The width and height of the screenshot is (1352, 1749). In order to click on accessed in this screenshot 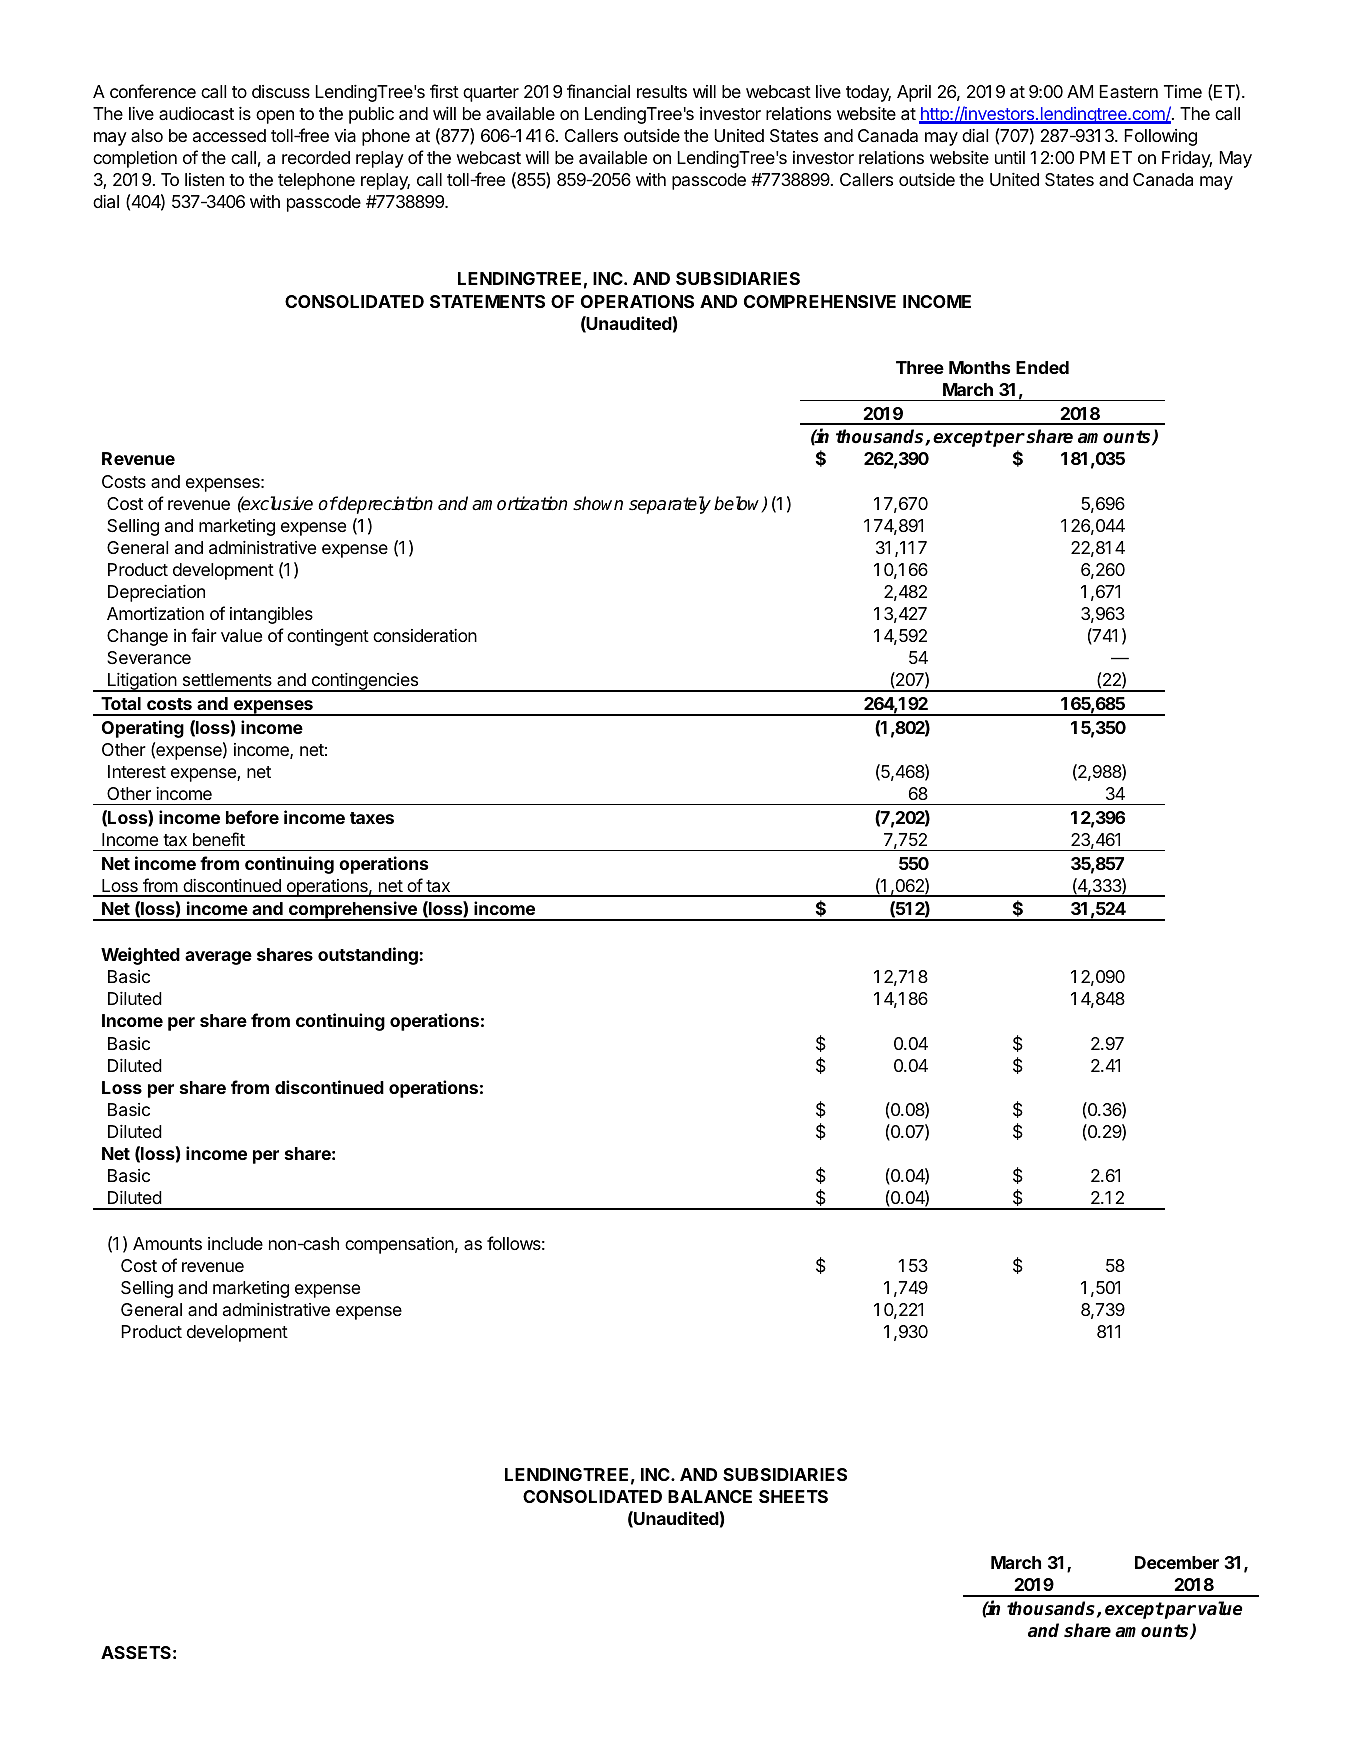, I will do `click(229, 135)`.
